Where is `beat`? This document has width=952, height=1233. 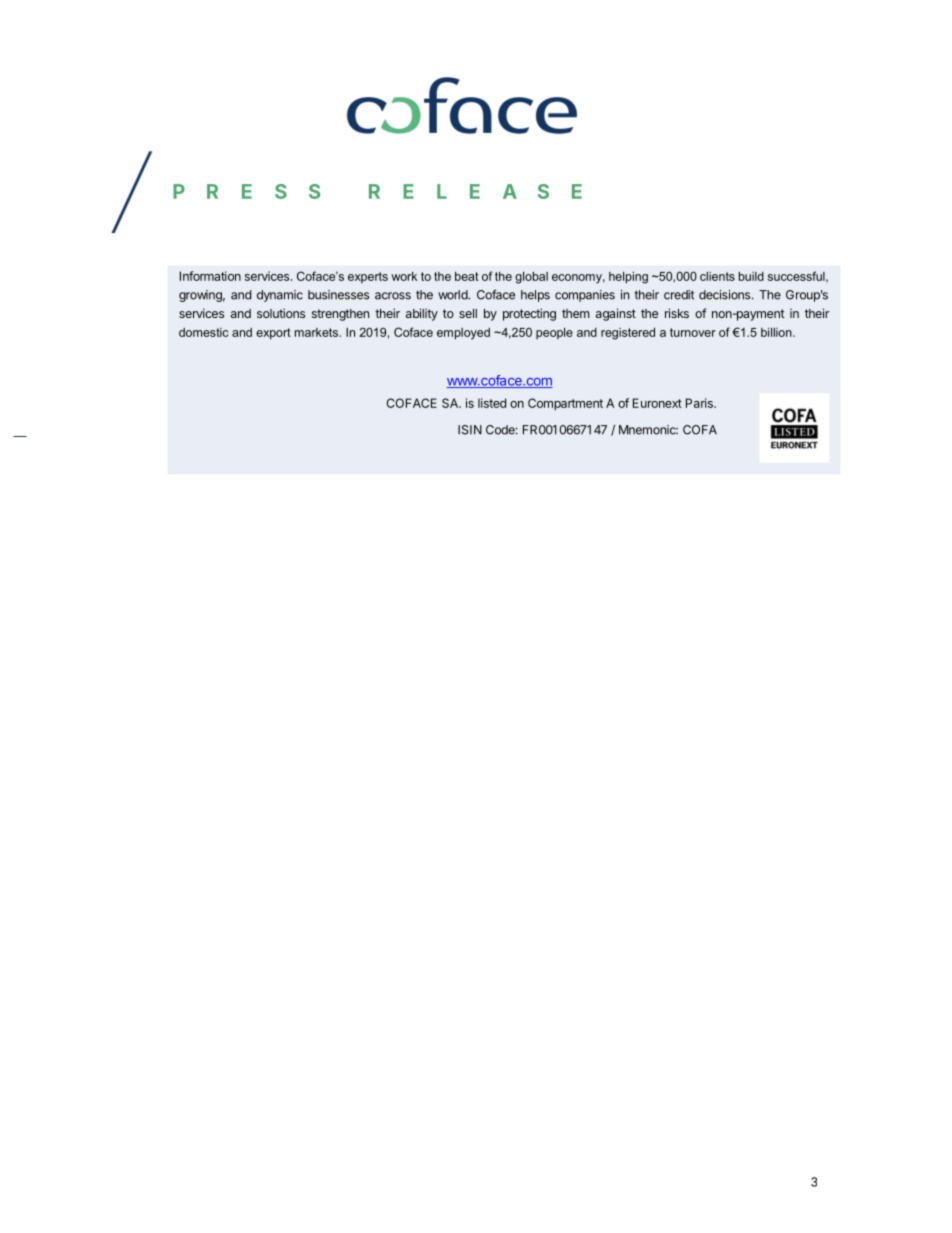
beat is located at coordinates (467, 276).
